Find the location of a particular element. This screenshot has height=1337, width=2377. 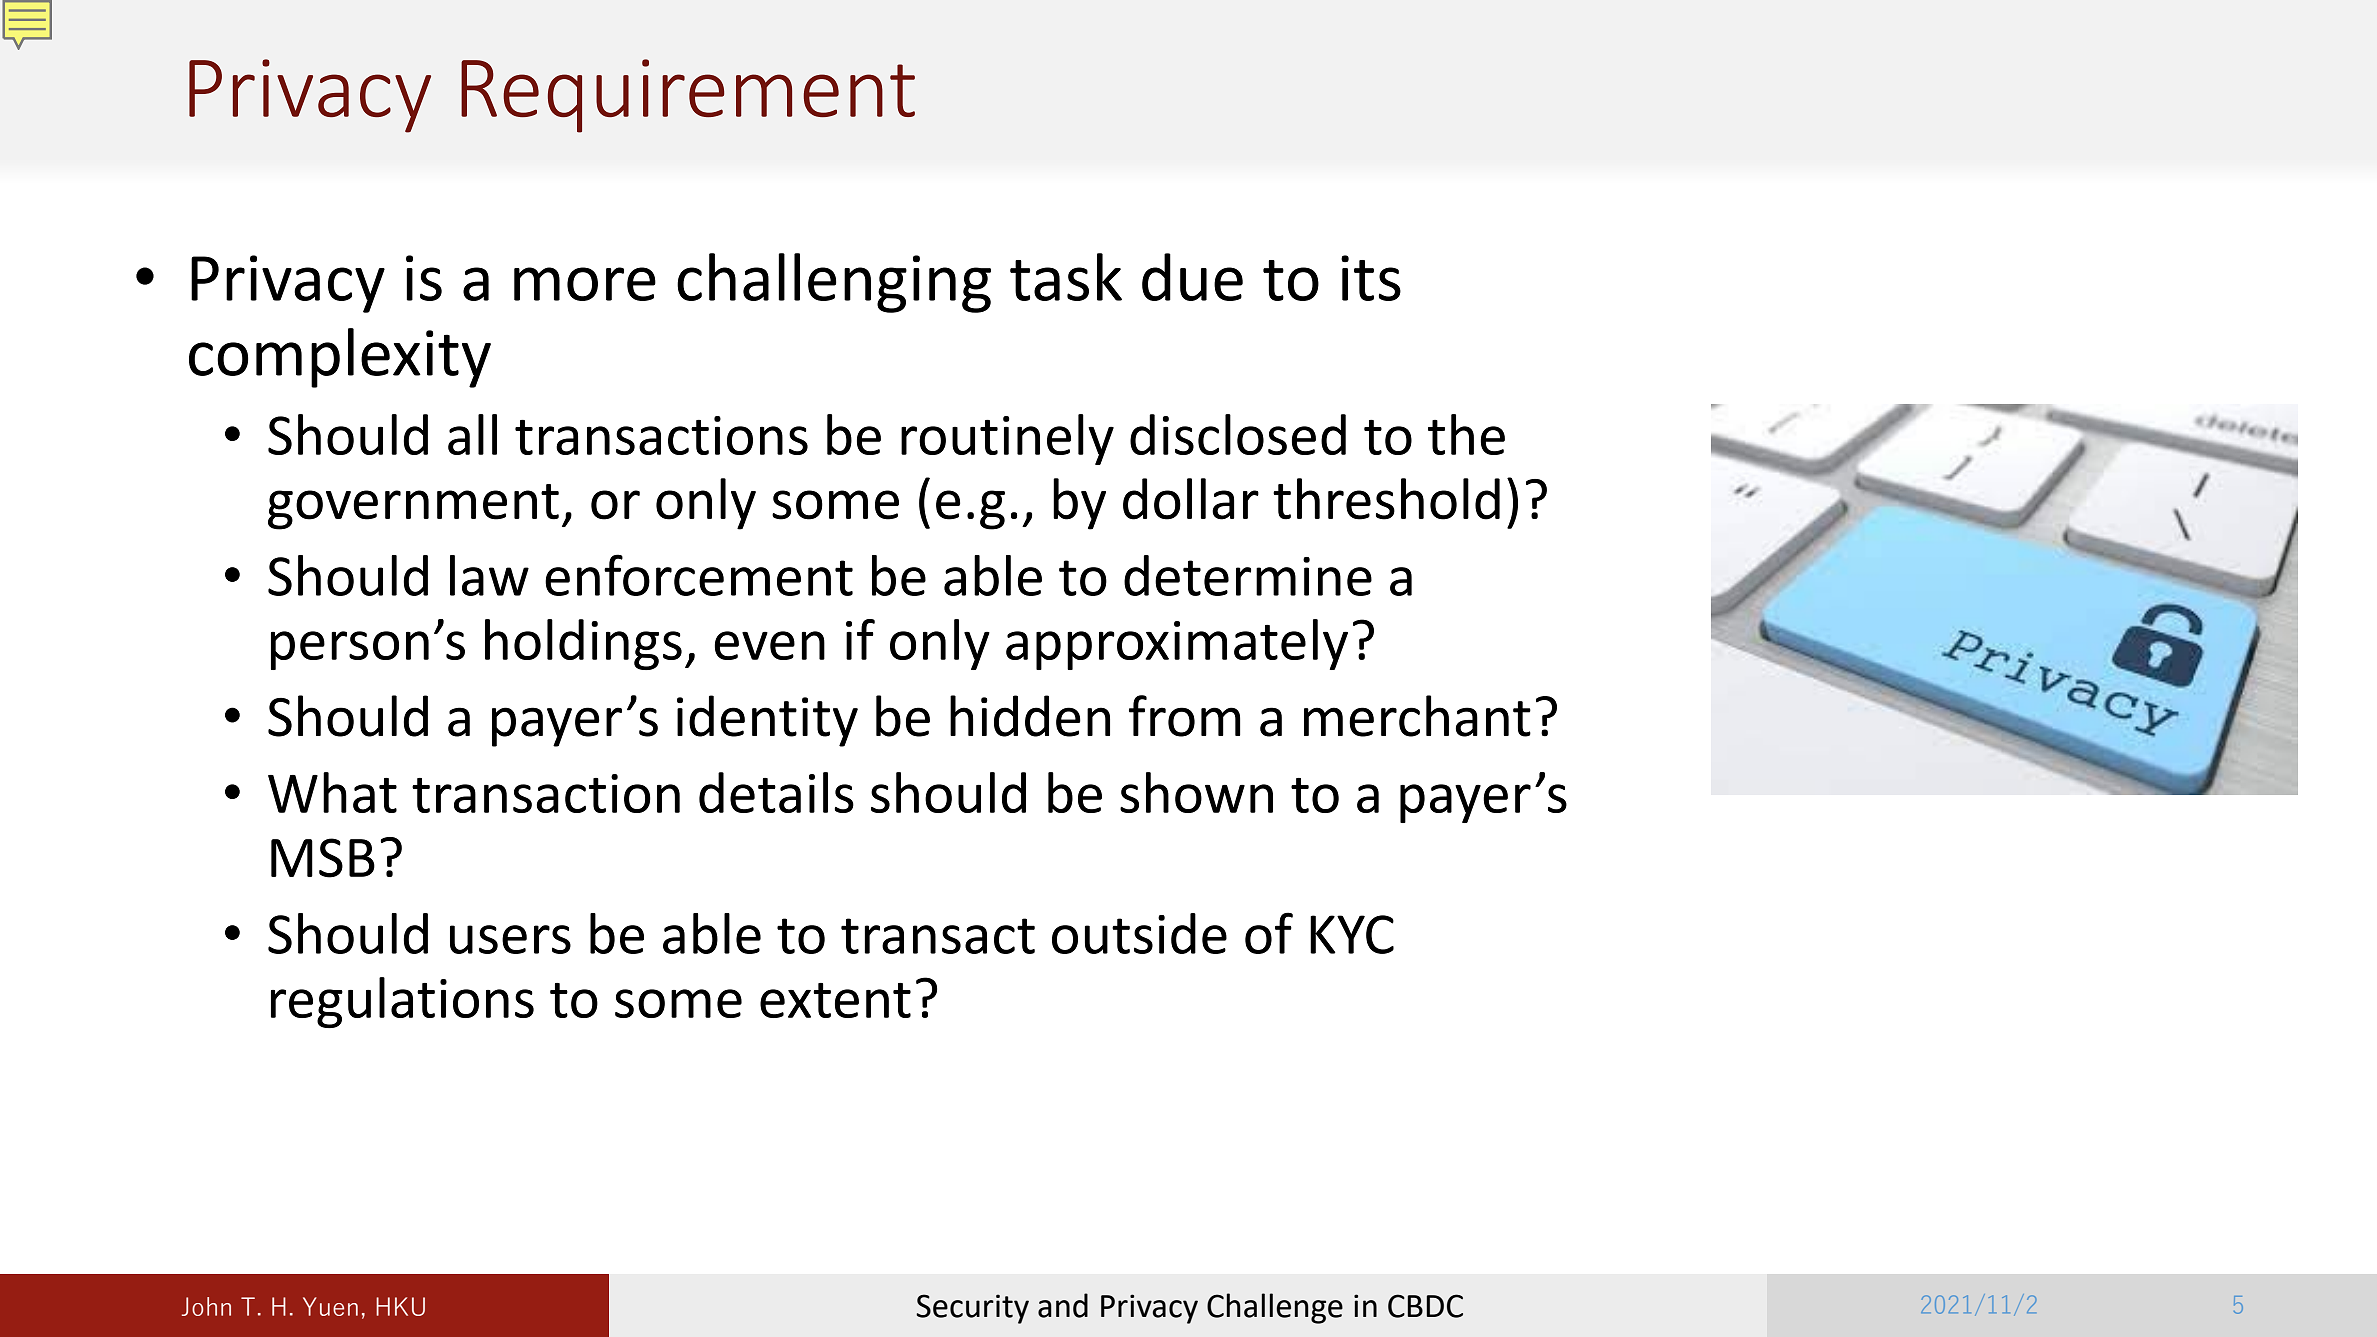

even is located at coordinates (770, 645).
